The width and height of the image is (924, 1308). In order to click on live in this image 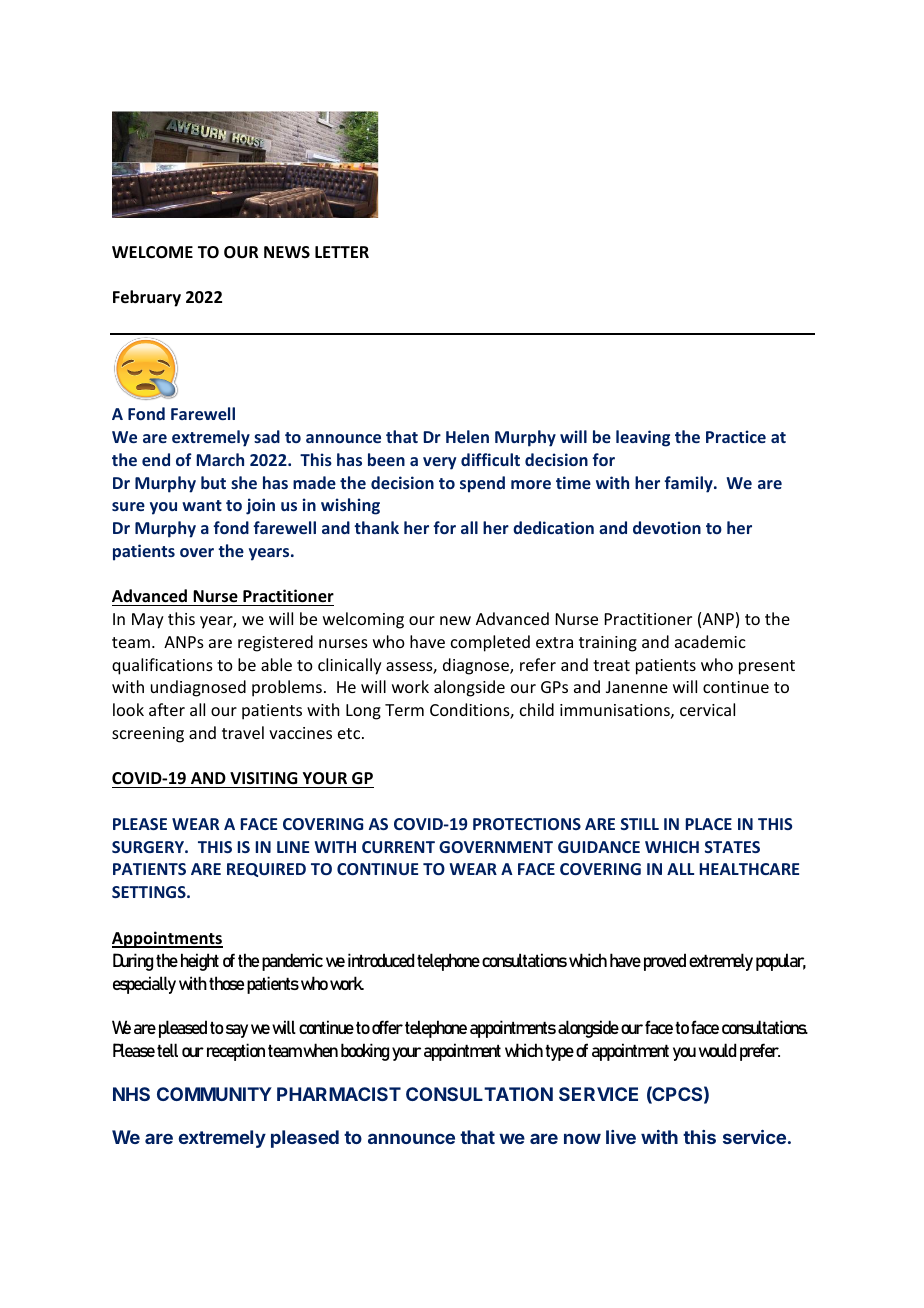, I will do `click(621, 1137)`.
